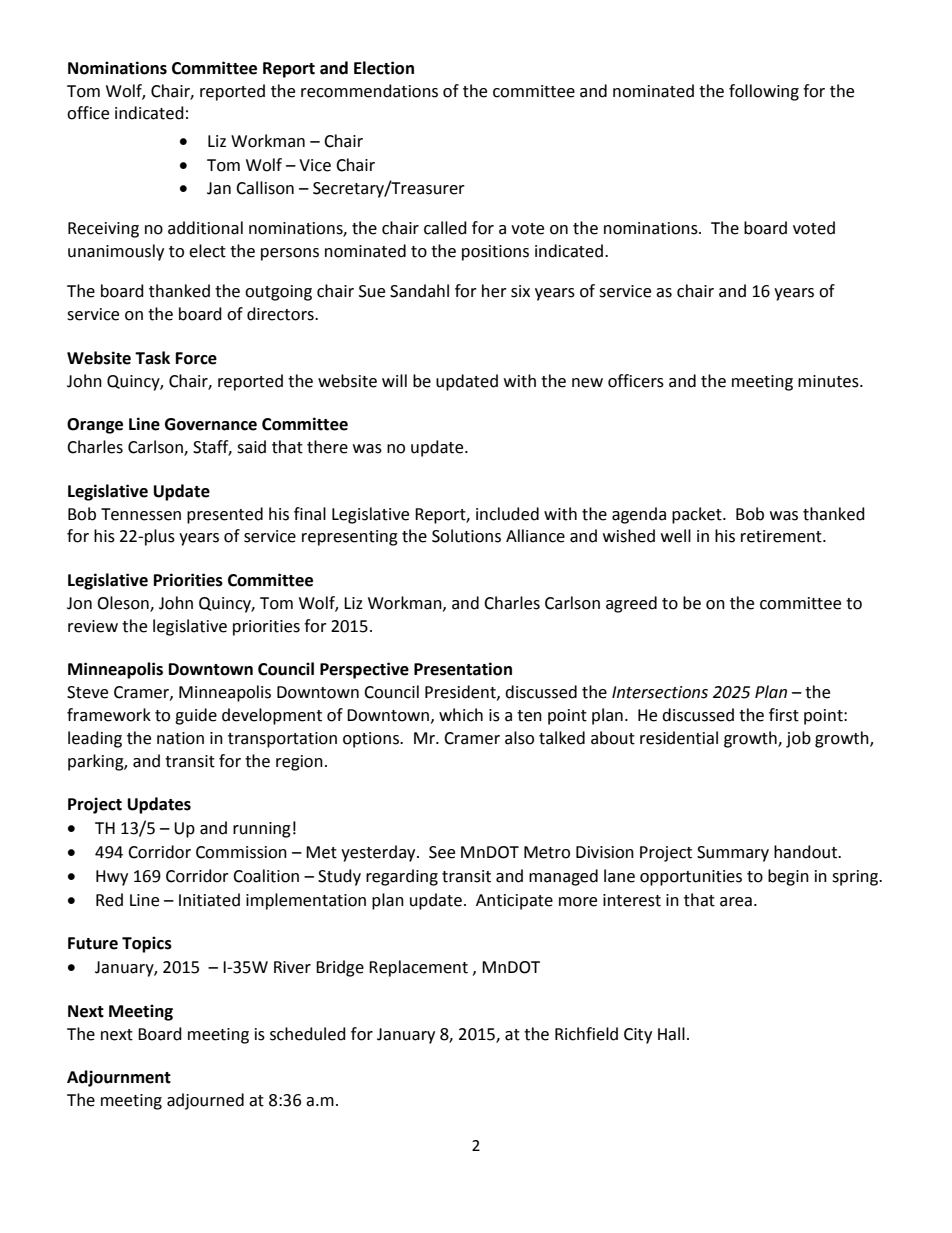 The image size is (952, 1233). Describe the element at coordinates (829, 381) in the document. I see `minutes` at that location.
